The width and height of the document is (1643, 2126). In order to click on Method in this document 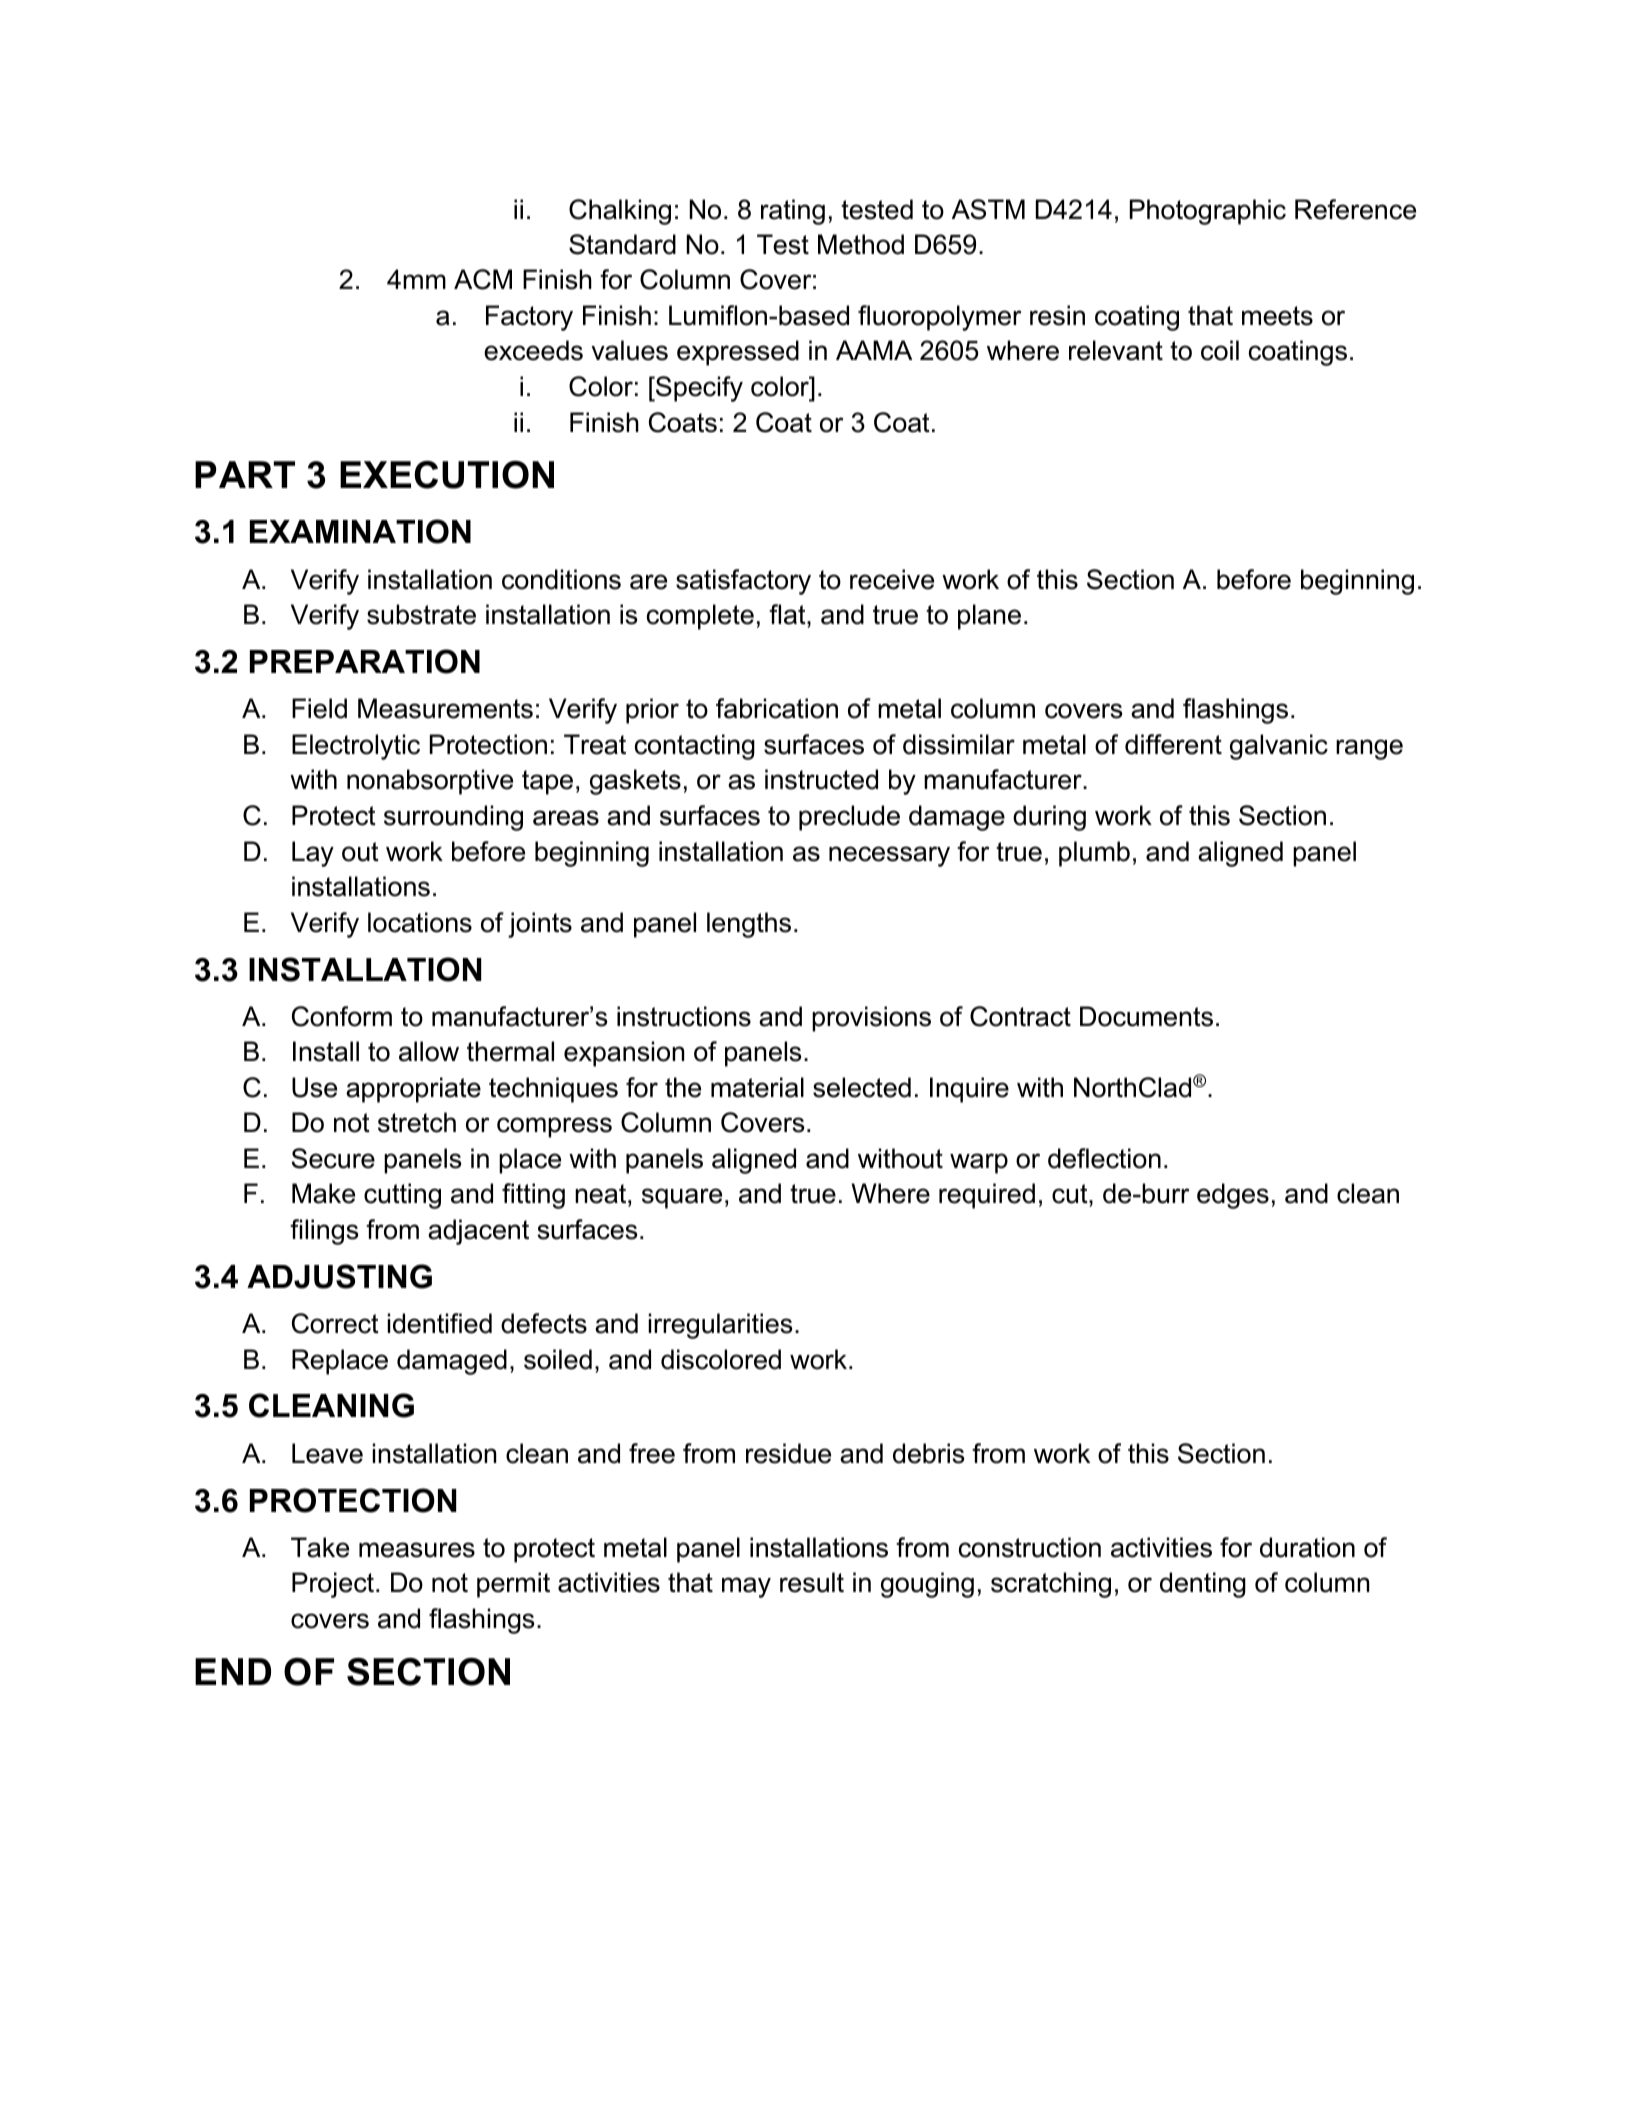, I will do `click(861, 244)`.
